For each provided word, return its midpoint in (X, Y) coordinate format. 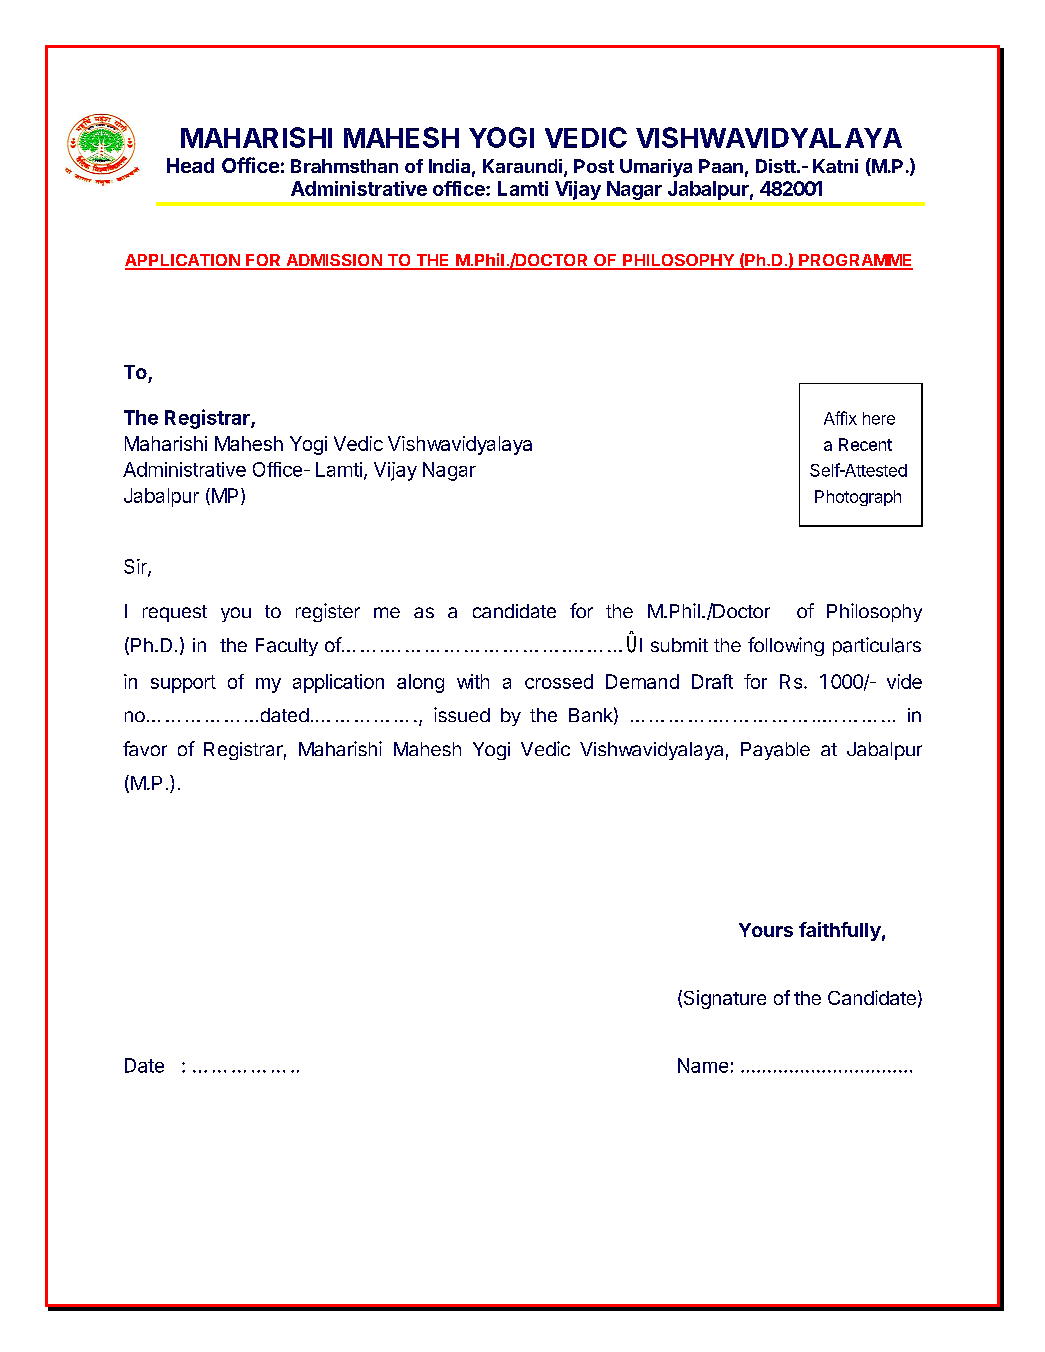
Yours (766, 930)
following (786, 646)
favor (145, 748)
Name (703, 1065)
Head (190, 165)
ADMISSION (334, 261)
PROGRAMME (855, 261)
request (175, 613)
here (879, 418)
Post (594, 166)
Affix (840, 418)
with (473, 681)
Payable (775, 751)
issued (462, 714)
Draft (712, 681)
